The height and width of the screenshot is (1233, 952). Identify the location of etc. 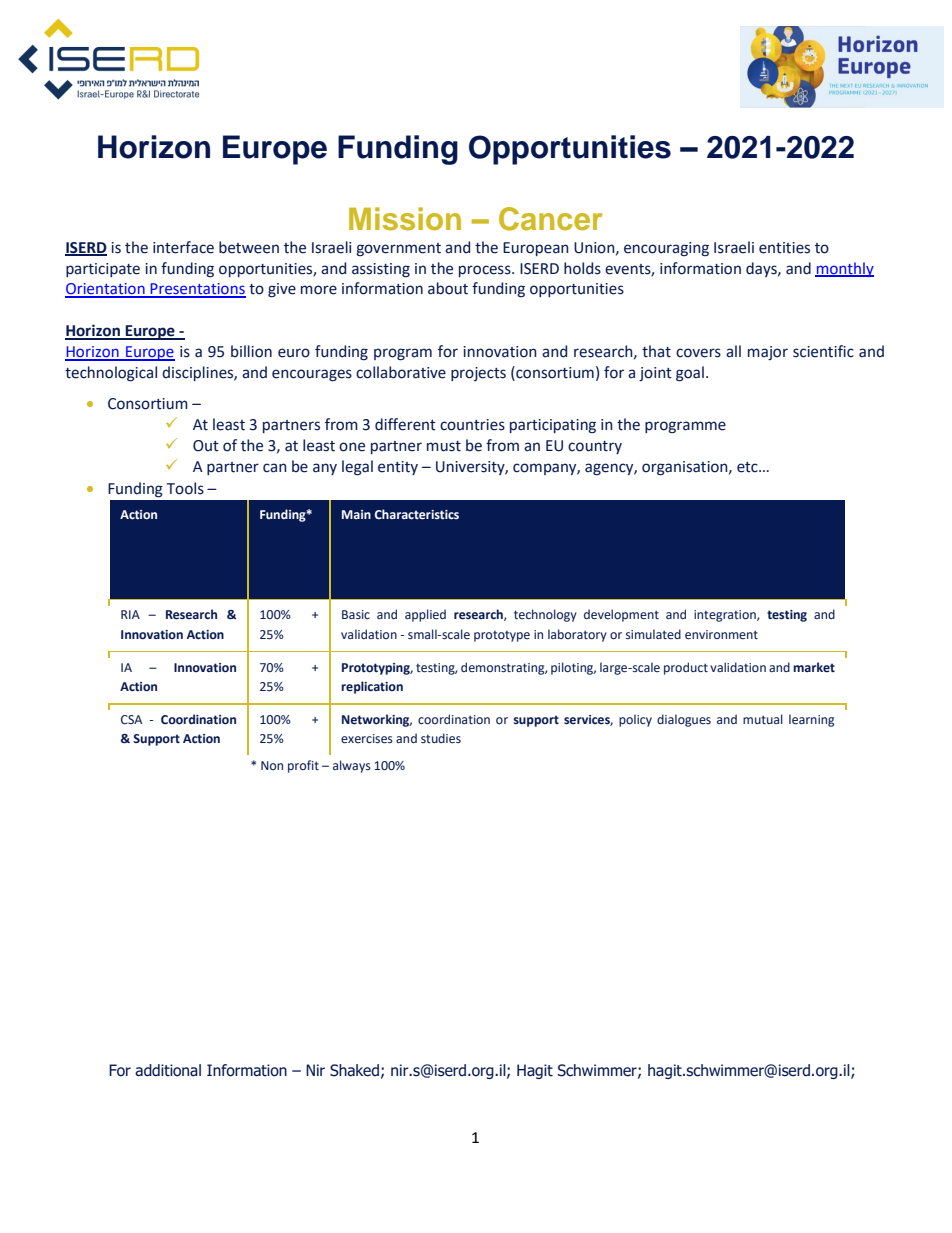
(748, 467).
